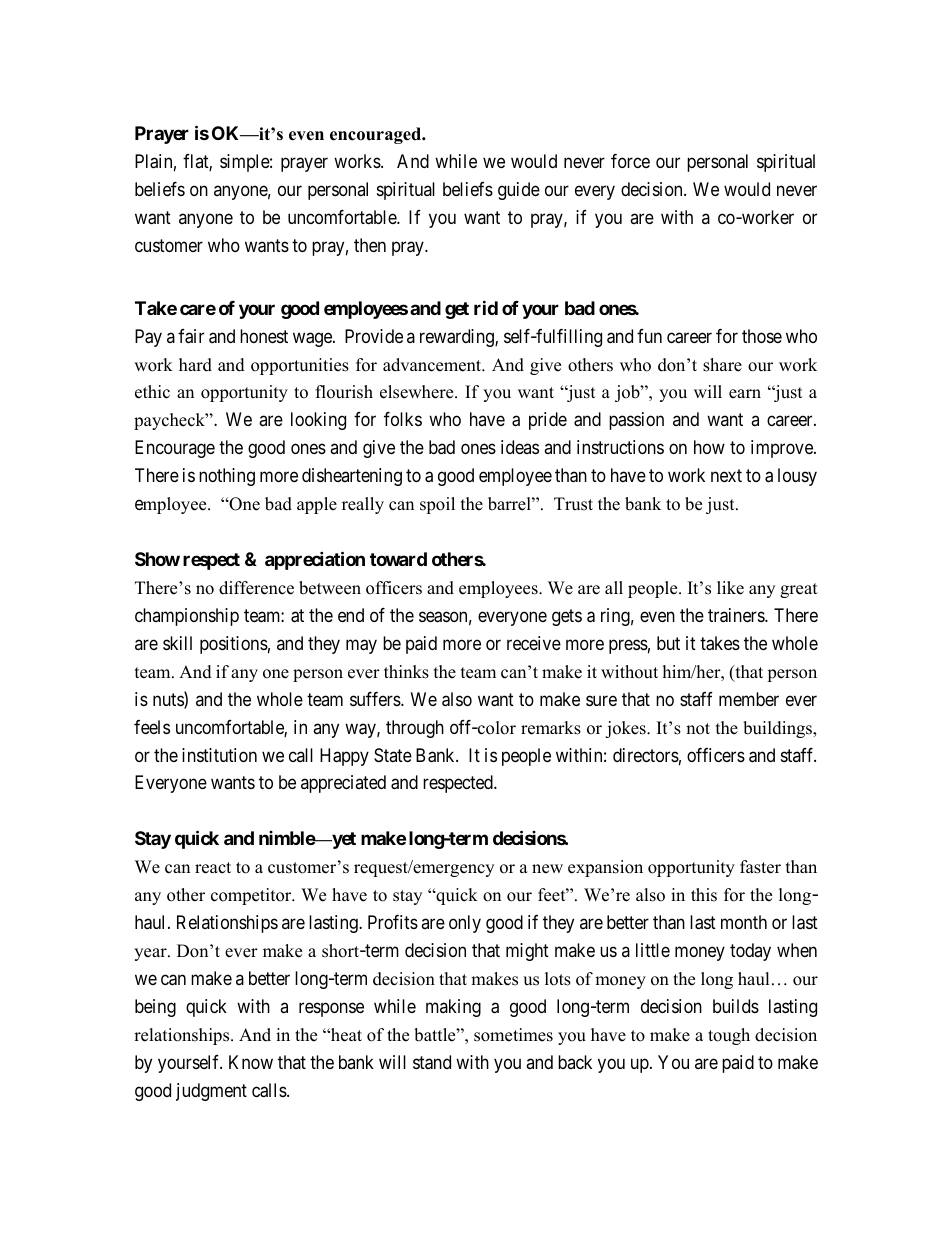 Image resolution: width=952 pixels, height=1233 pixels. I want to click on force, so click(630, 161).
